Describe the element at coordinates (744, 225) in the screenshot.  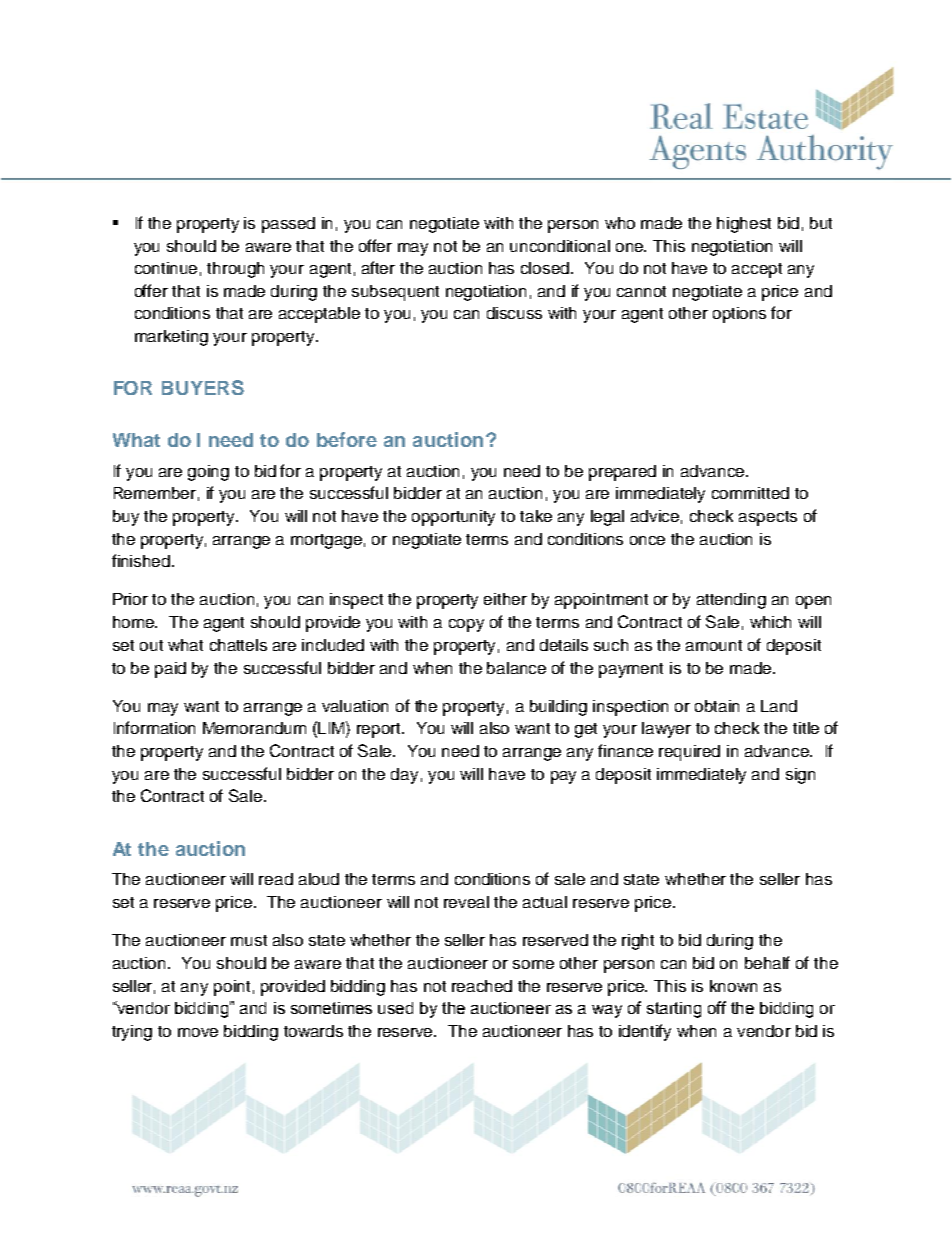
I see `highest` at that location.
